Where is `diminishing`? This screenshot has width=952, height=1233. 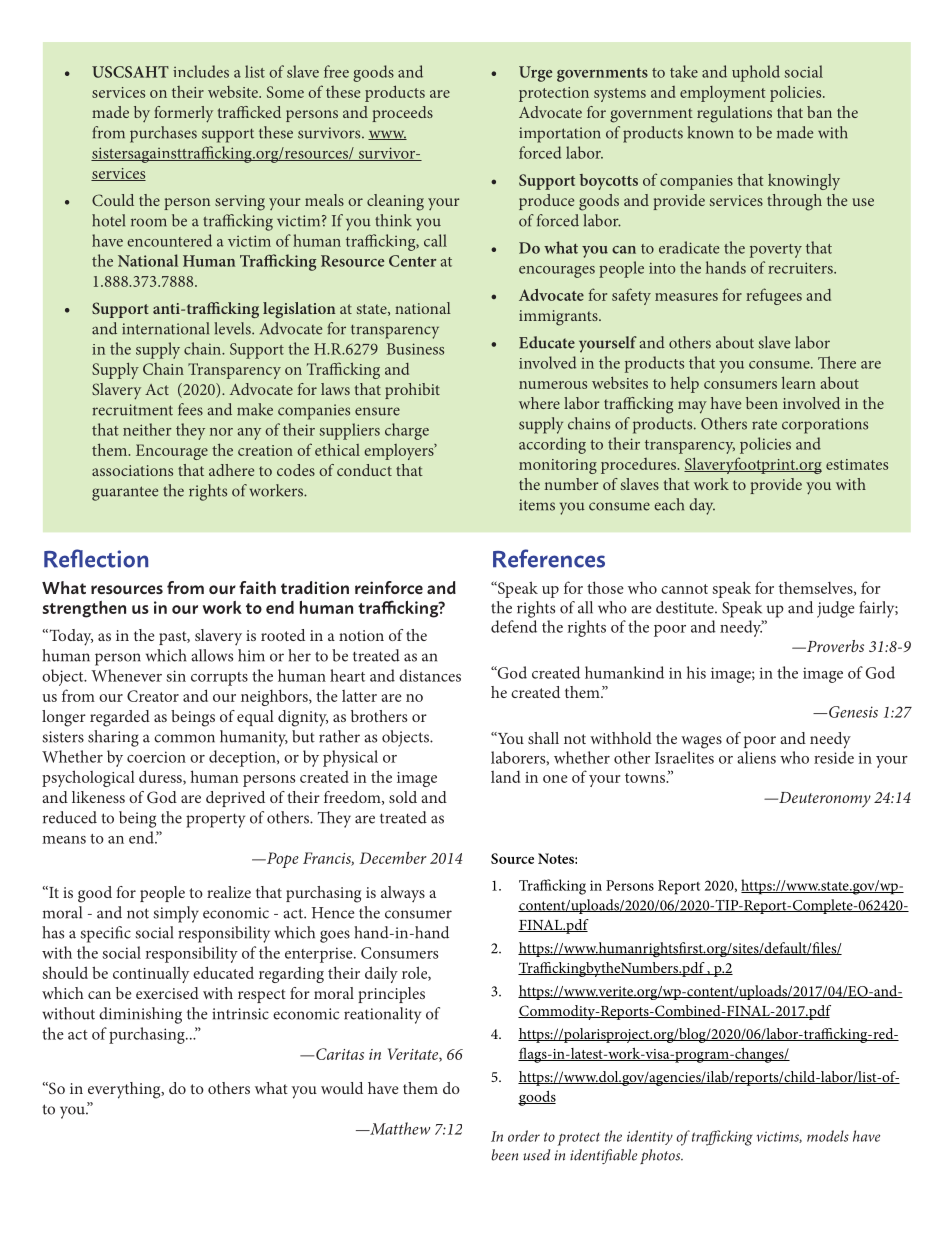 diminishing is located at coordinates (140, 1015).
